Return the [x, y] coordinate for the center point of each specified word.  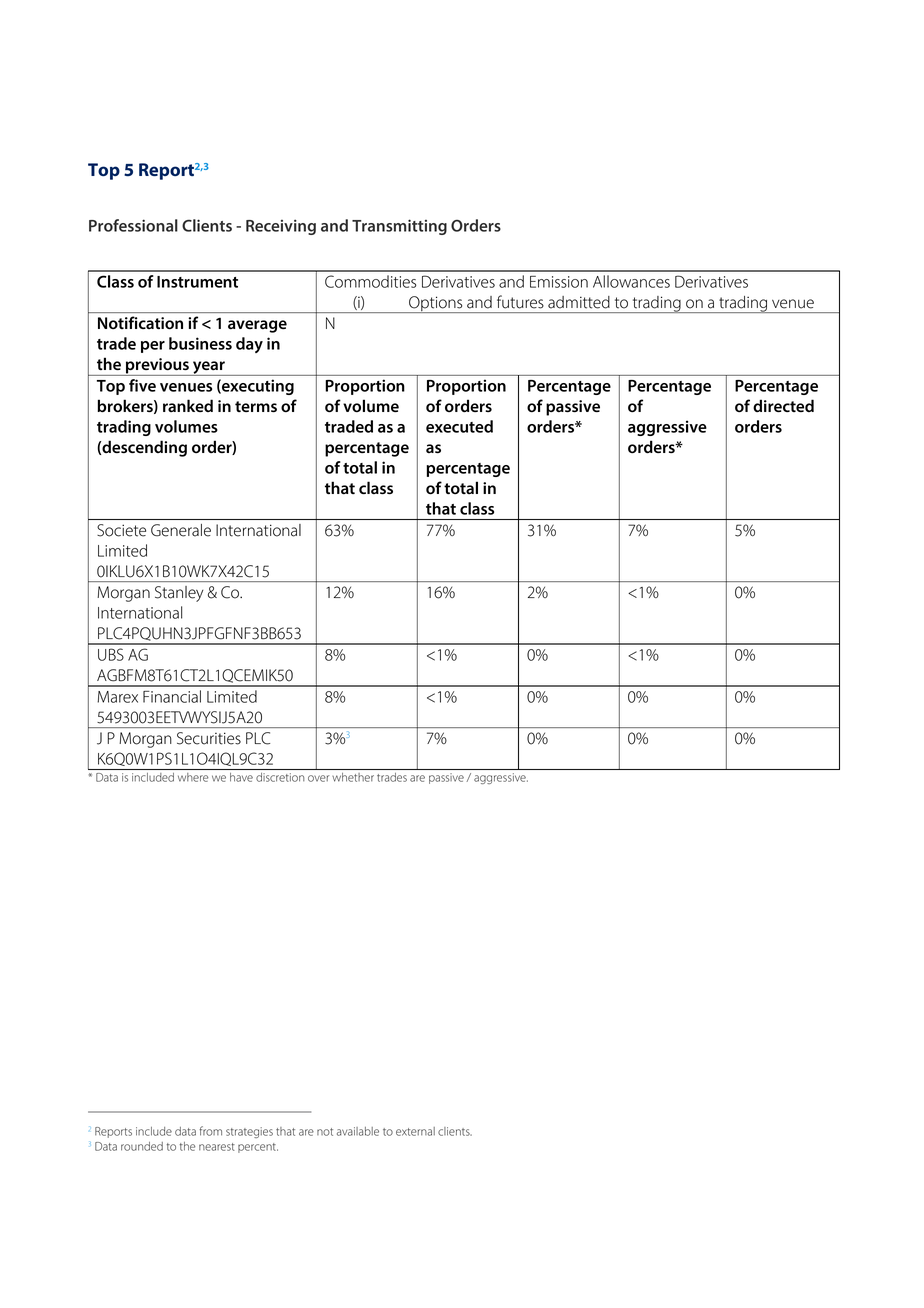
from [210, 1131]
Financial [172, 696]
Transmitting [399, 227]
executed [459, 426]
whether [353, 777]
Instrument [197, 282]
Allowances [631, 281]
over [318, 778]
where [193, 777]
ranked [188, 405]
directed [783, 405]
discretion [280, 777]
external [415, 1131]
